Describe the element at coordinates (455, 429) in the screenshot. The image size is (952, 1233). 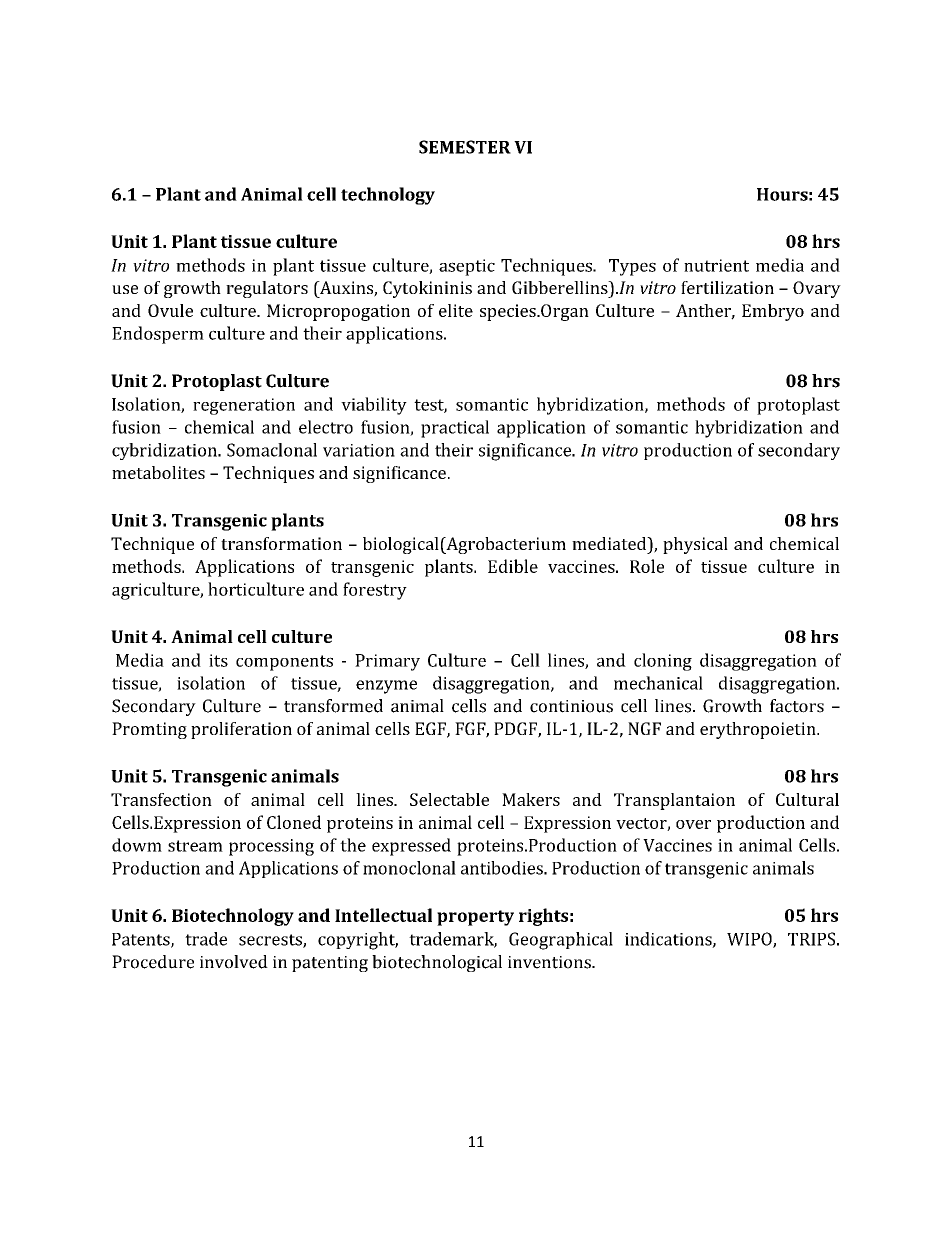
I see `practical` at that location.
